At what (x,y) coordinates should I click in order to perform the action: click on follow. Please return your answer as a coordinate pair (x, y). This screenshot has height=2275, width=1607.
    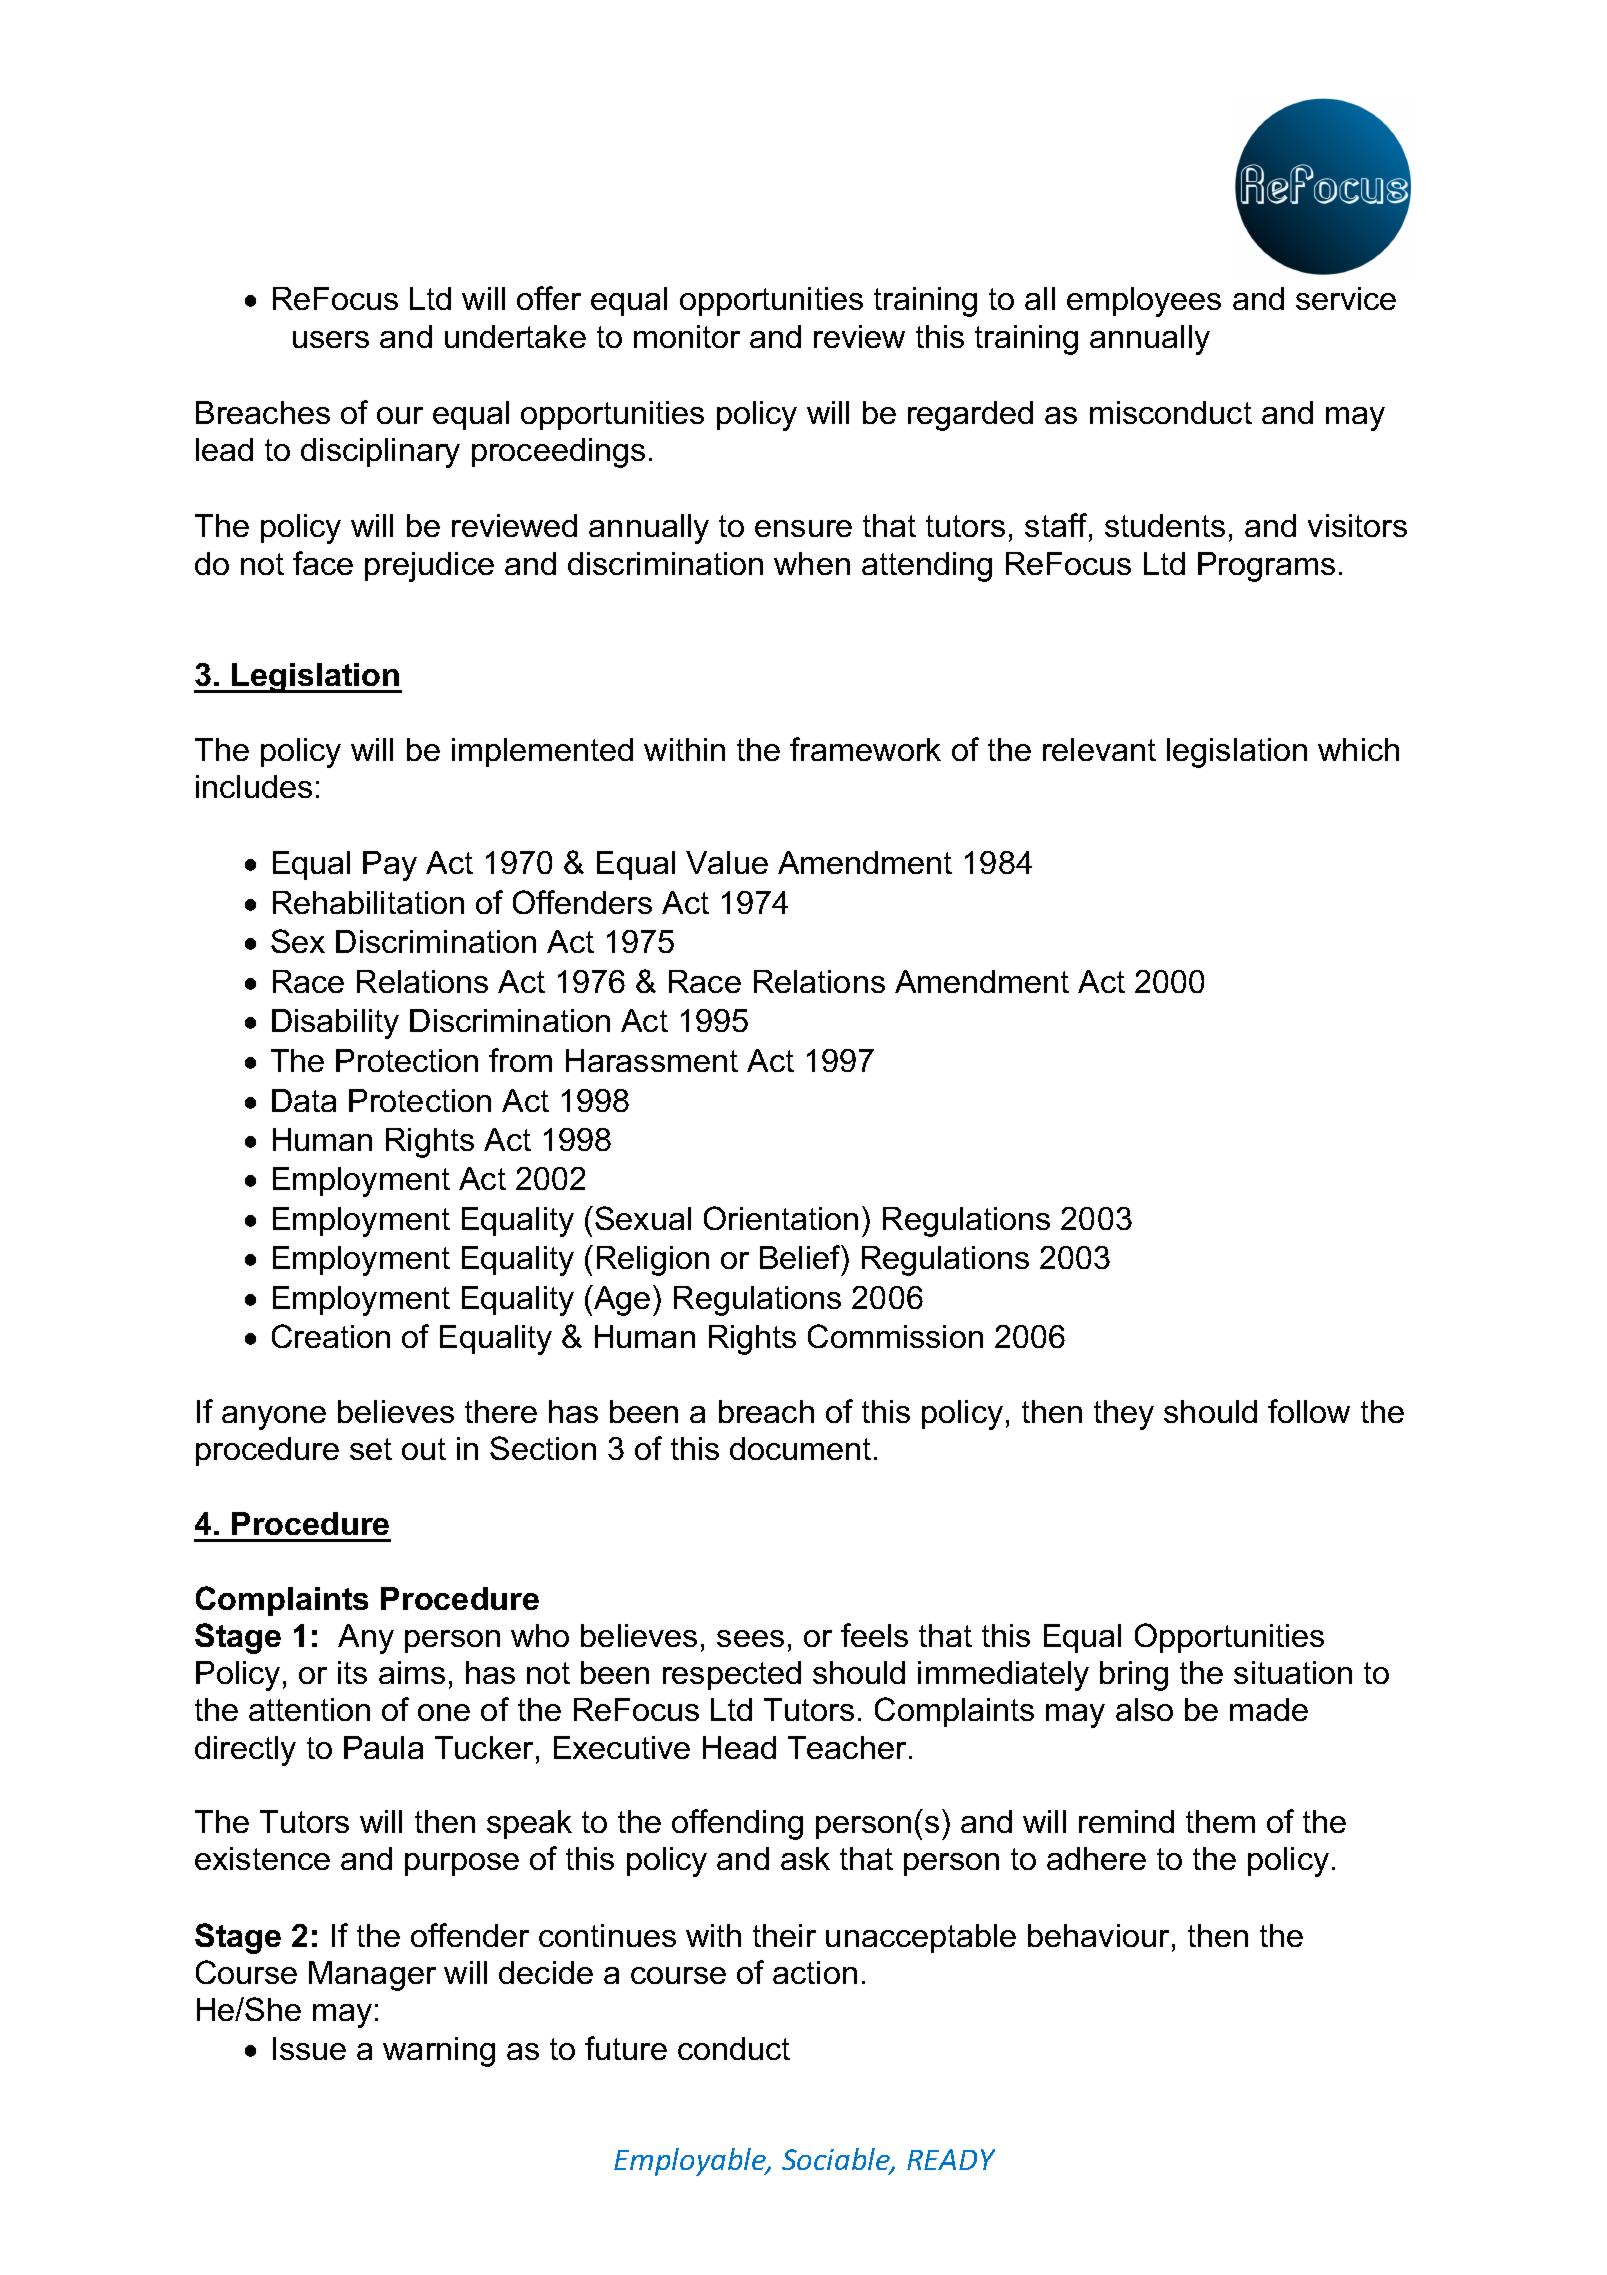
    Looking at the image, I should click on (1309, 1411).
